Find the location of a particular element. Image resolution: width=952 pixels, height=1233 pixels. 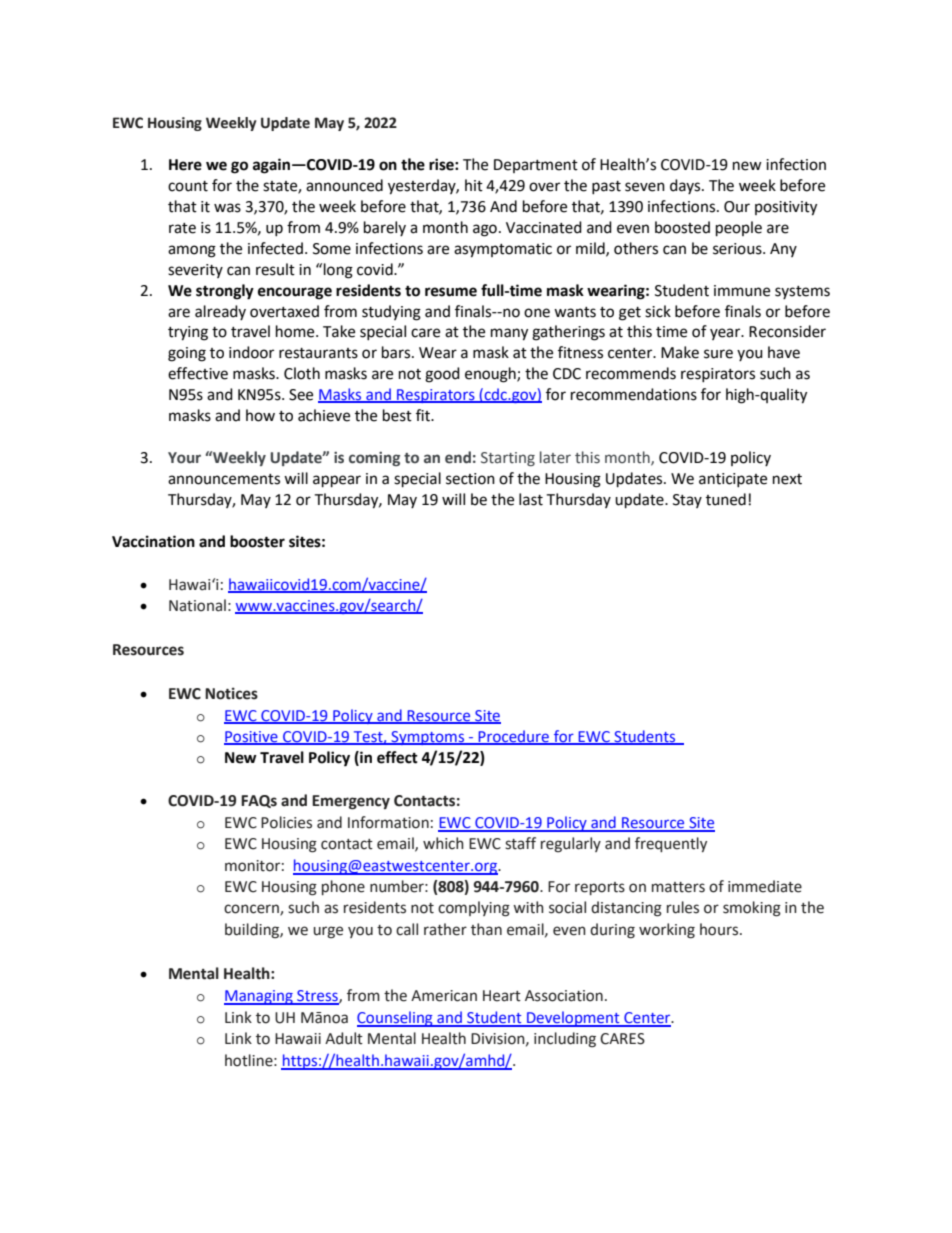

National is located at coordinates (197, 605).
